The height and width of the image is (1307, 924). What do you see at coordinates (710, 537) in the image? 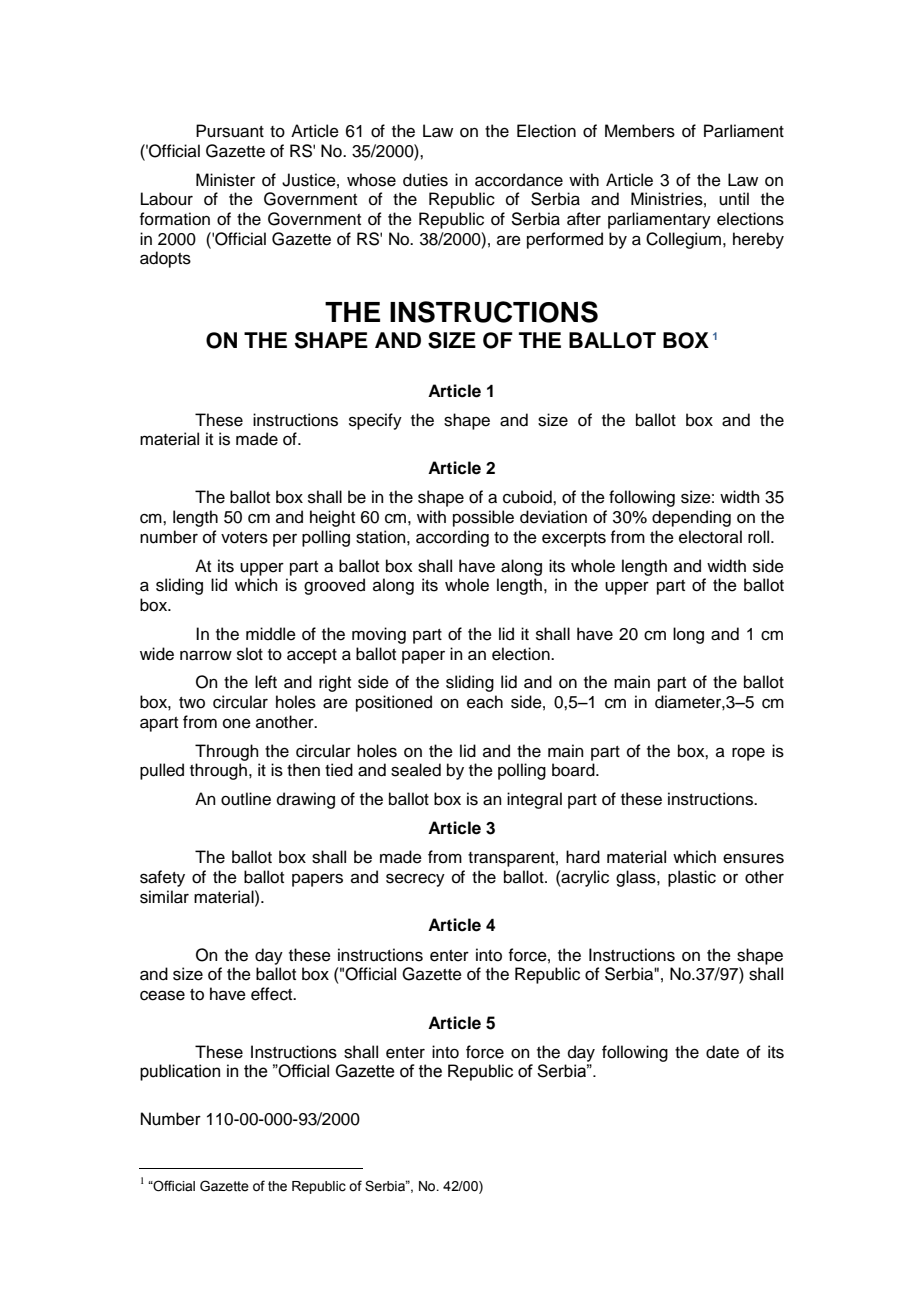
I see `electoral` at bounding box center [710, 537].
